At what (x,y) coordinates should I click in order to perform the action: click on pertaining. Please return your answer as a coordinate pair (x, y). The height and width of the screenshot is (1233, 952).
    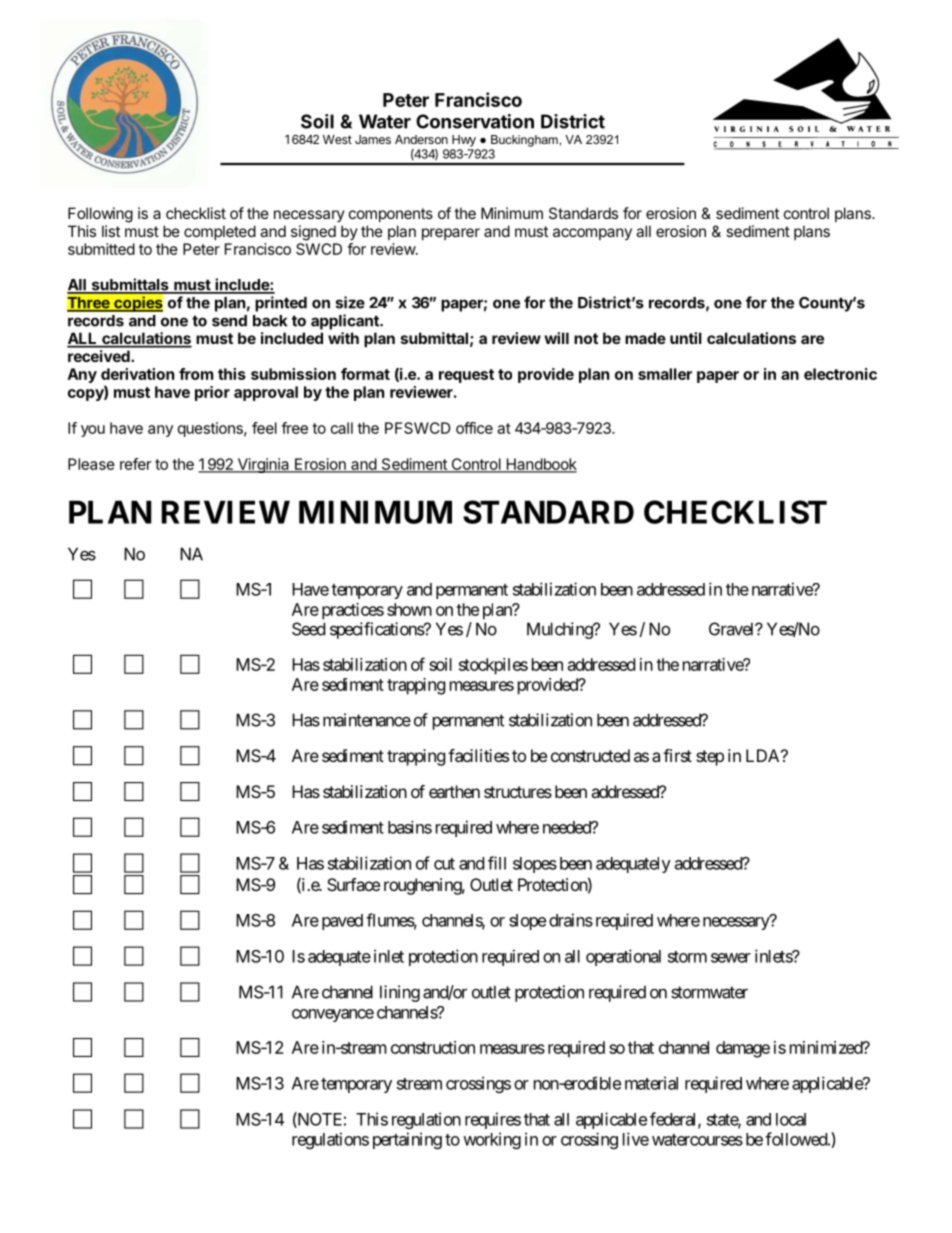
    Looking at the image, I should click on (407, 1140).
